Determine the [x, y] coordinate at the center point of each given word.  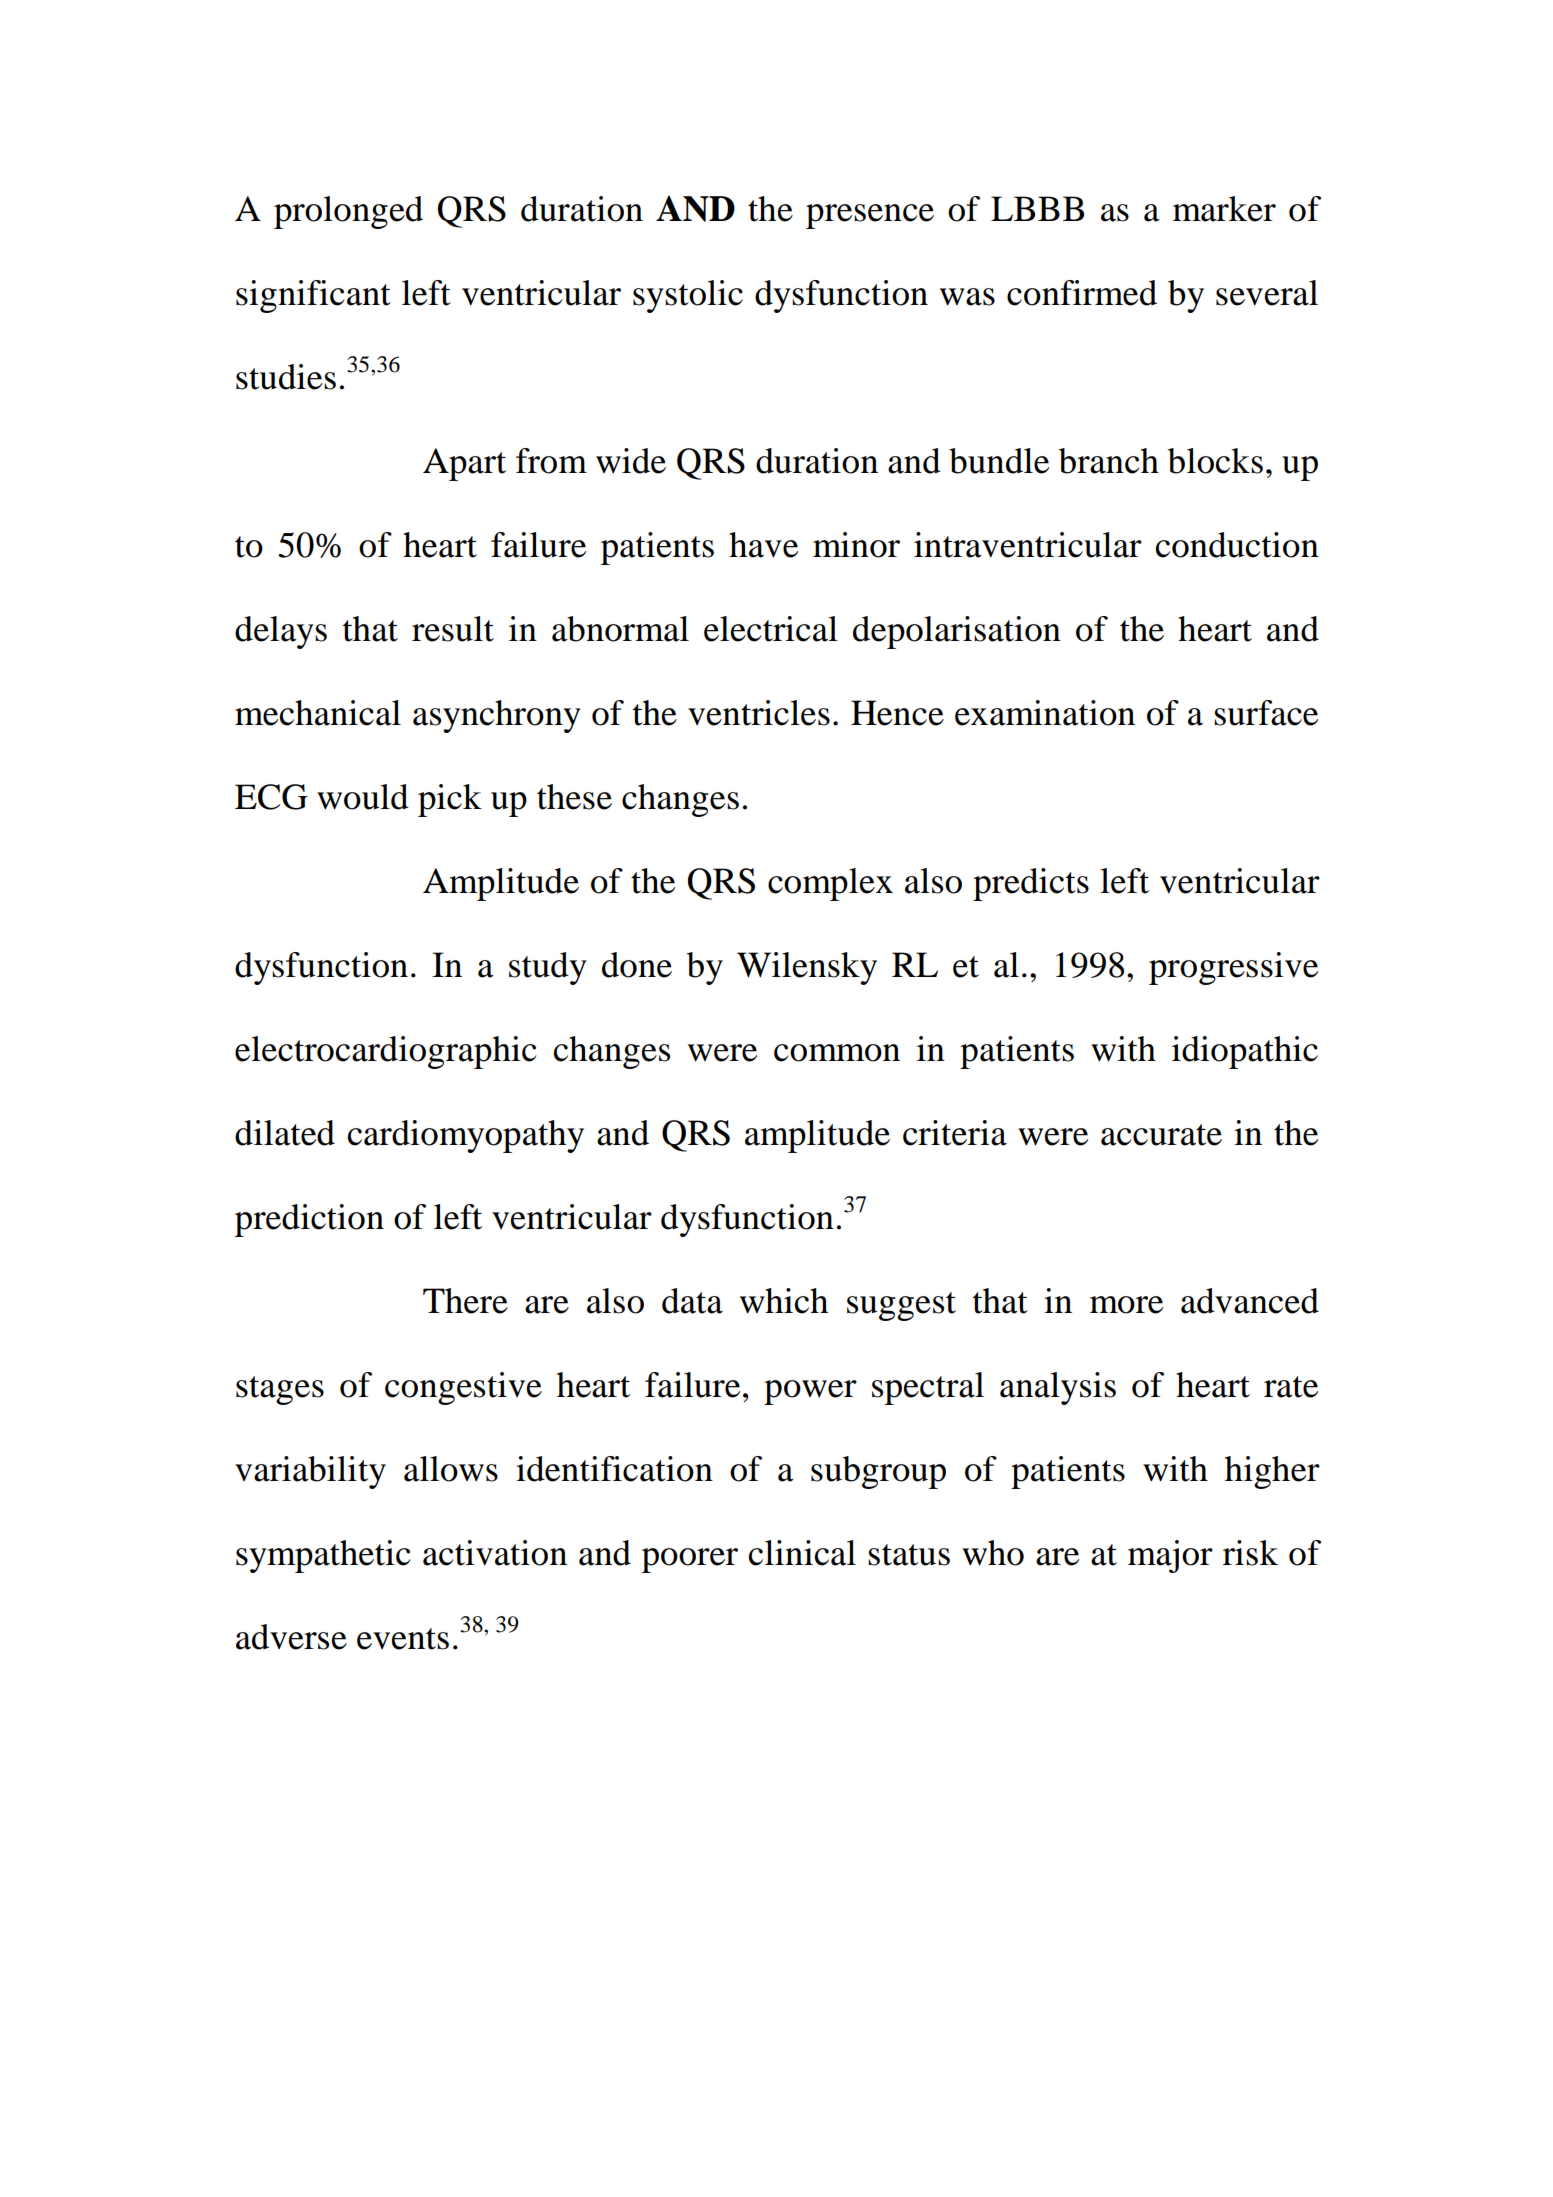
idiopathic [1245, 1052]
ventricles [759, 713]
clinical [802, 1553]
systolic [688, 296]
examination [1045, 713]
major [1170, 1556]
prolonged [348, 212]
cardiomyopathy [465, 1136]
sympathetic [323, 1556]
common [837, 1053]
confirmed [1082, 293]
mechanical [318, 713]
